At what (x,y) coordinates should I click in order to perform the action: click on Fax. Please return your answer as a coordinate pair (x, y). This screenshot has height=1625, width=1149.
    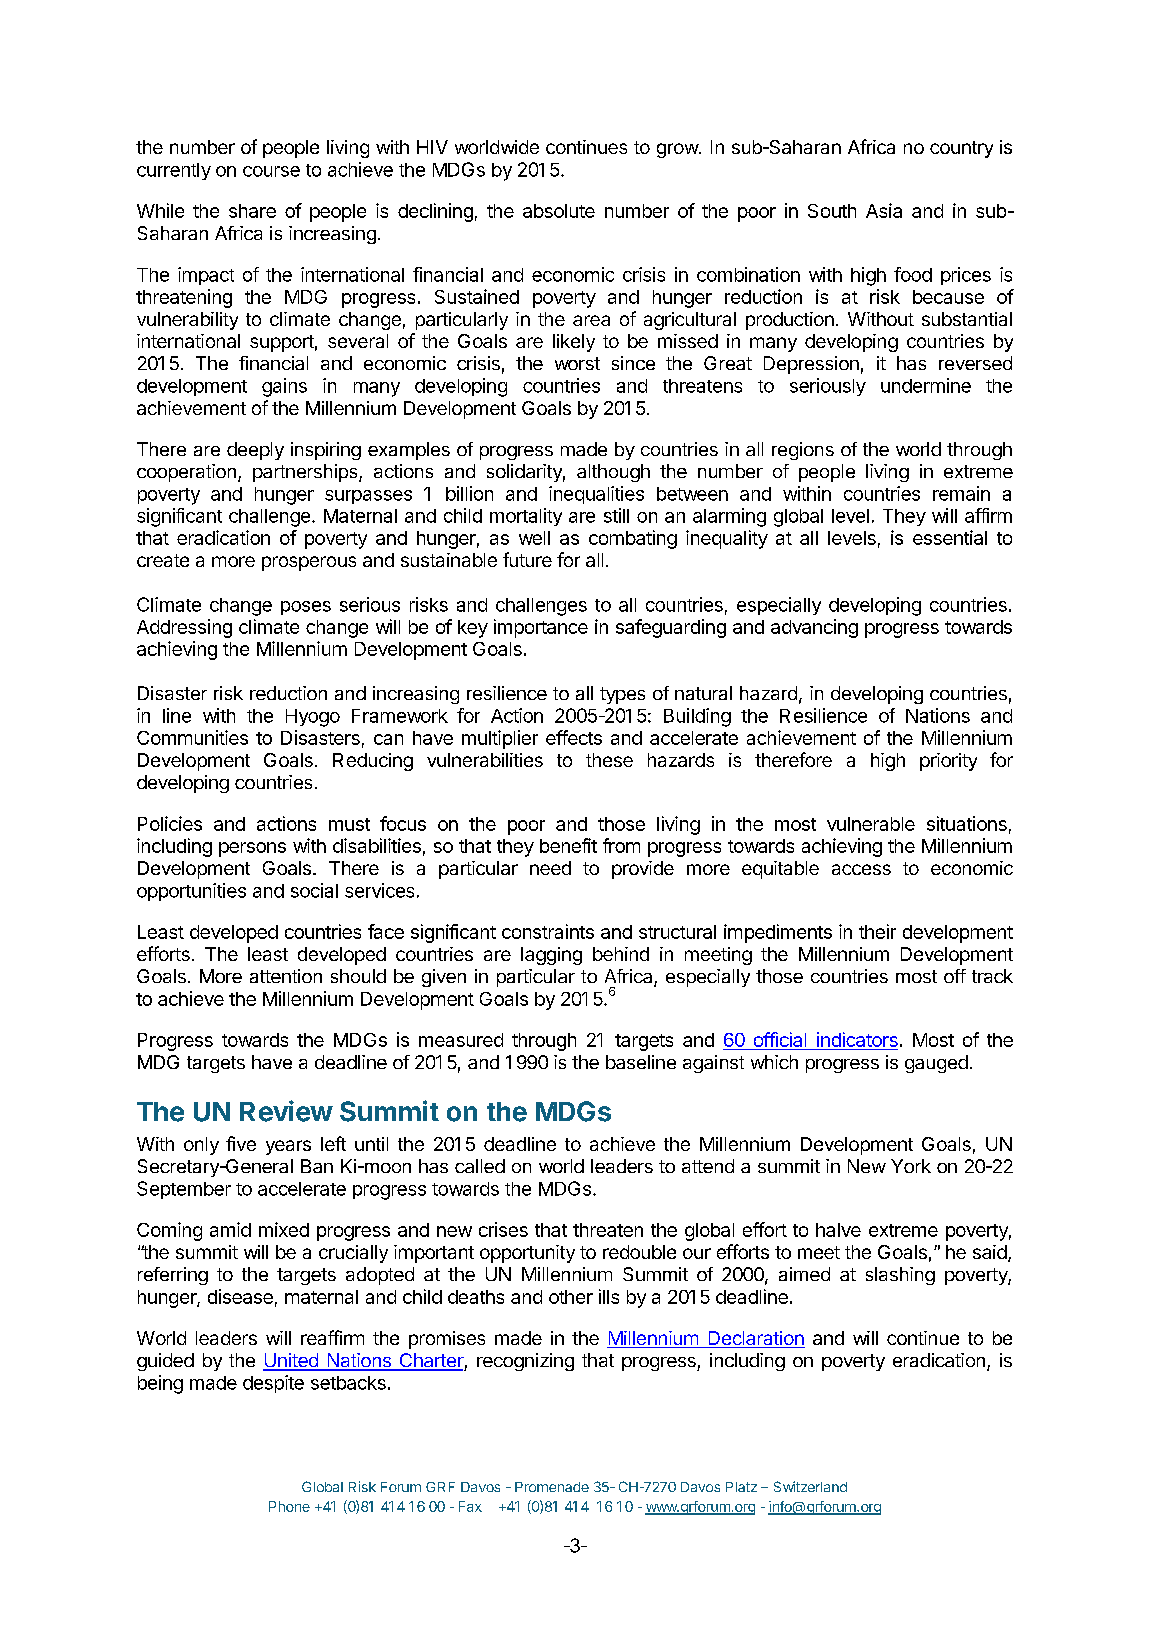
    Looking at the image, I should click on (470, 1506).
